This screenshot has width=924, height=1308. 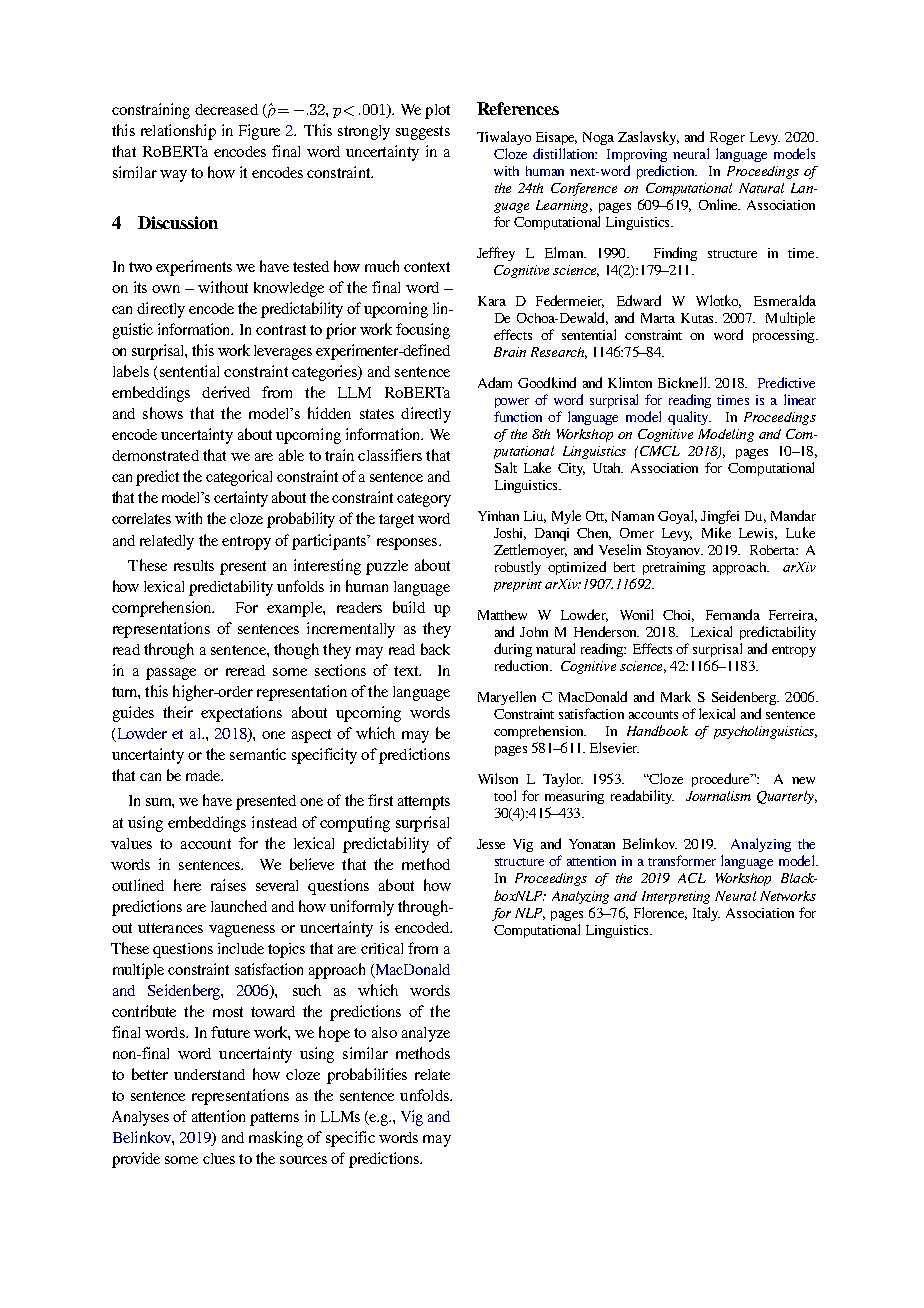 What do you see at coordinates (435, 649) in the screenshot?
I see `back` at bounding box center [435, 649].
